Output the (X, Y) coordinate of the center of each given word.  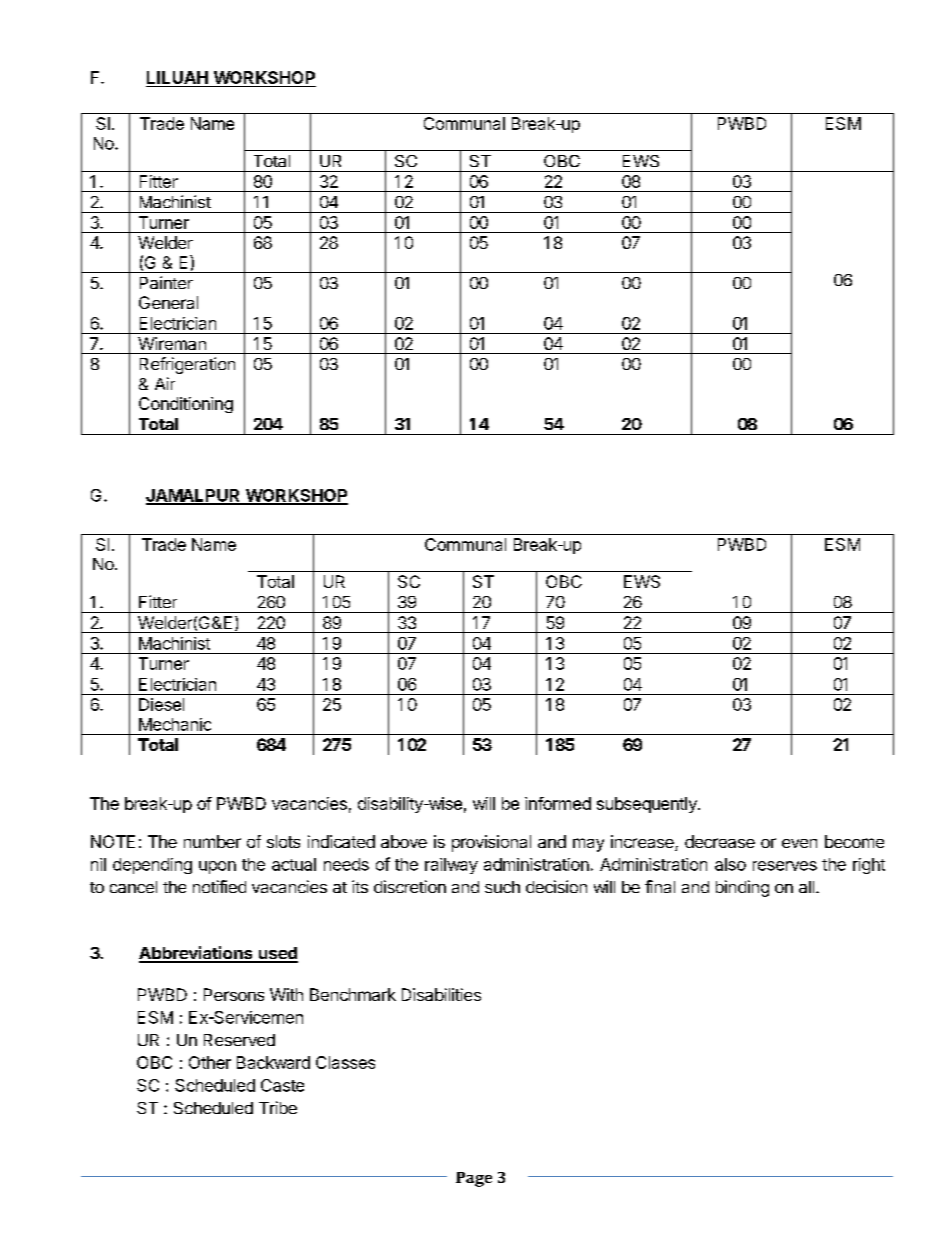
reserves (785, 866)
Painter (166, 282)
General (168, 302)
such (502, 887)
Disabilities (441, 994)
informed (558, 803)
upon (217, 867)
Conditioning (186, 405)
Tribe (278, 1107)
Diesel (161, 704)
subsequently (648, 805)
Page (474, 1179)
